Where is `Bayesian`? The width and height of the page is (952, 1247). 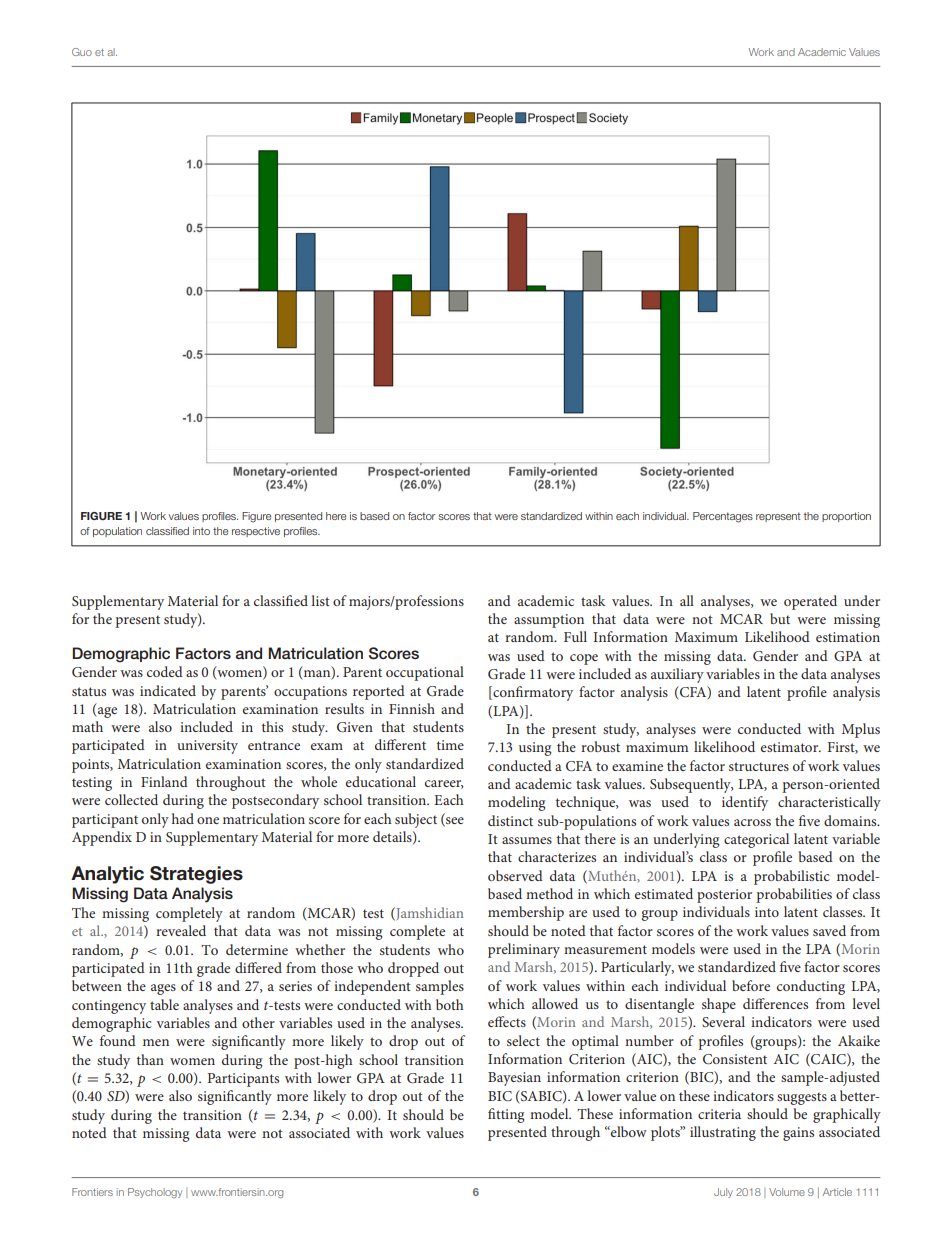 Bayesian is located at coordinates (514, 1079).
